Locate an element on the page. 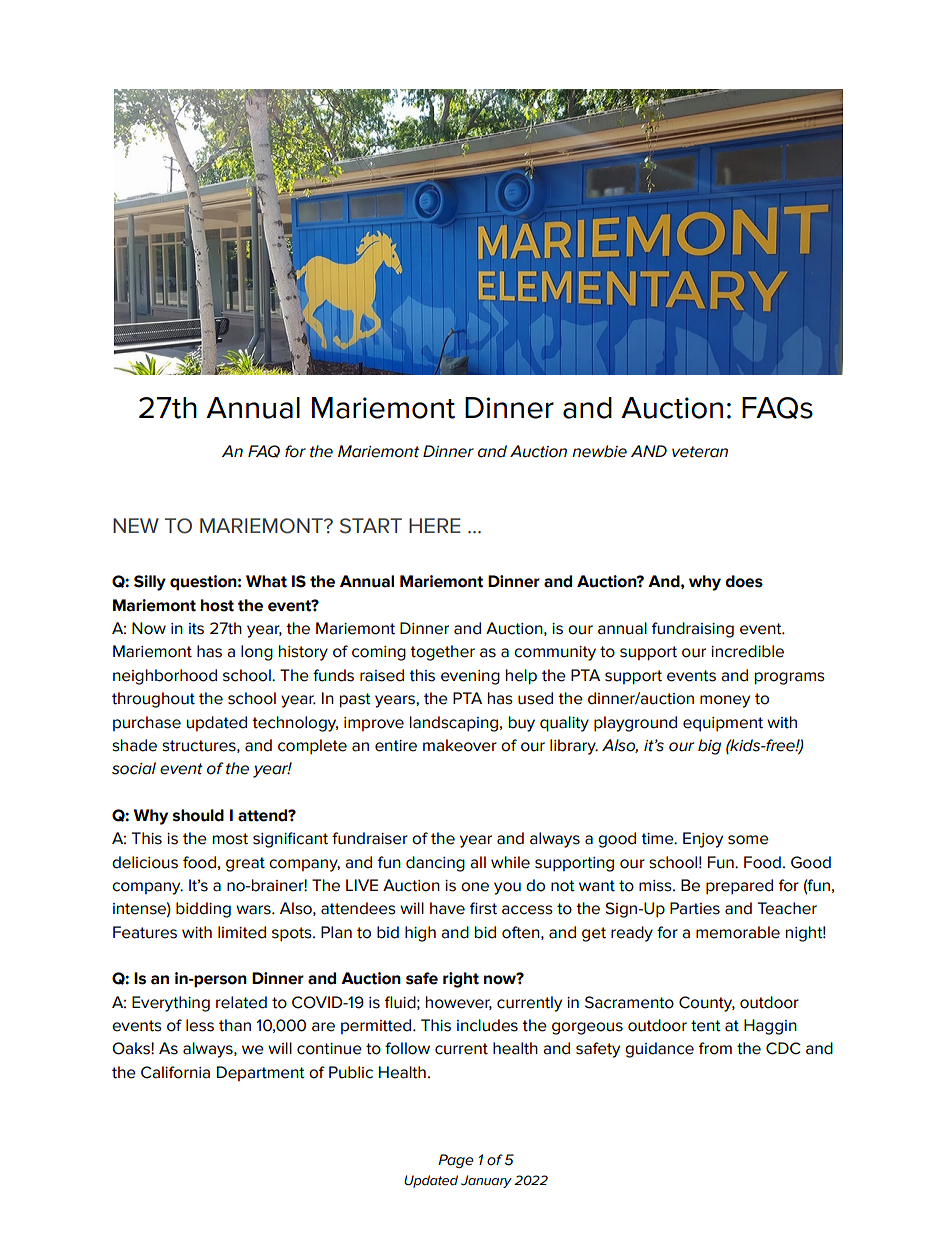 Image resolution: width=952 pixels, height=1233 pixels. START is located at coordinates (371, 526).
